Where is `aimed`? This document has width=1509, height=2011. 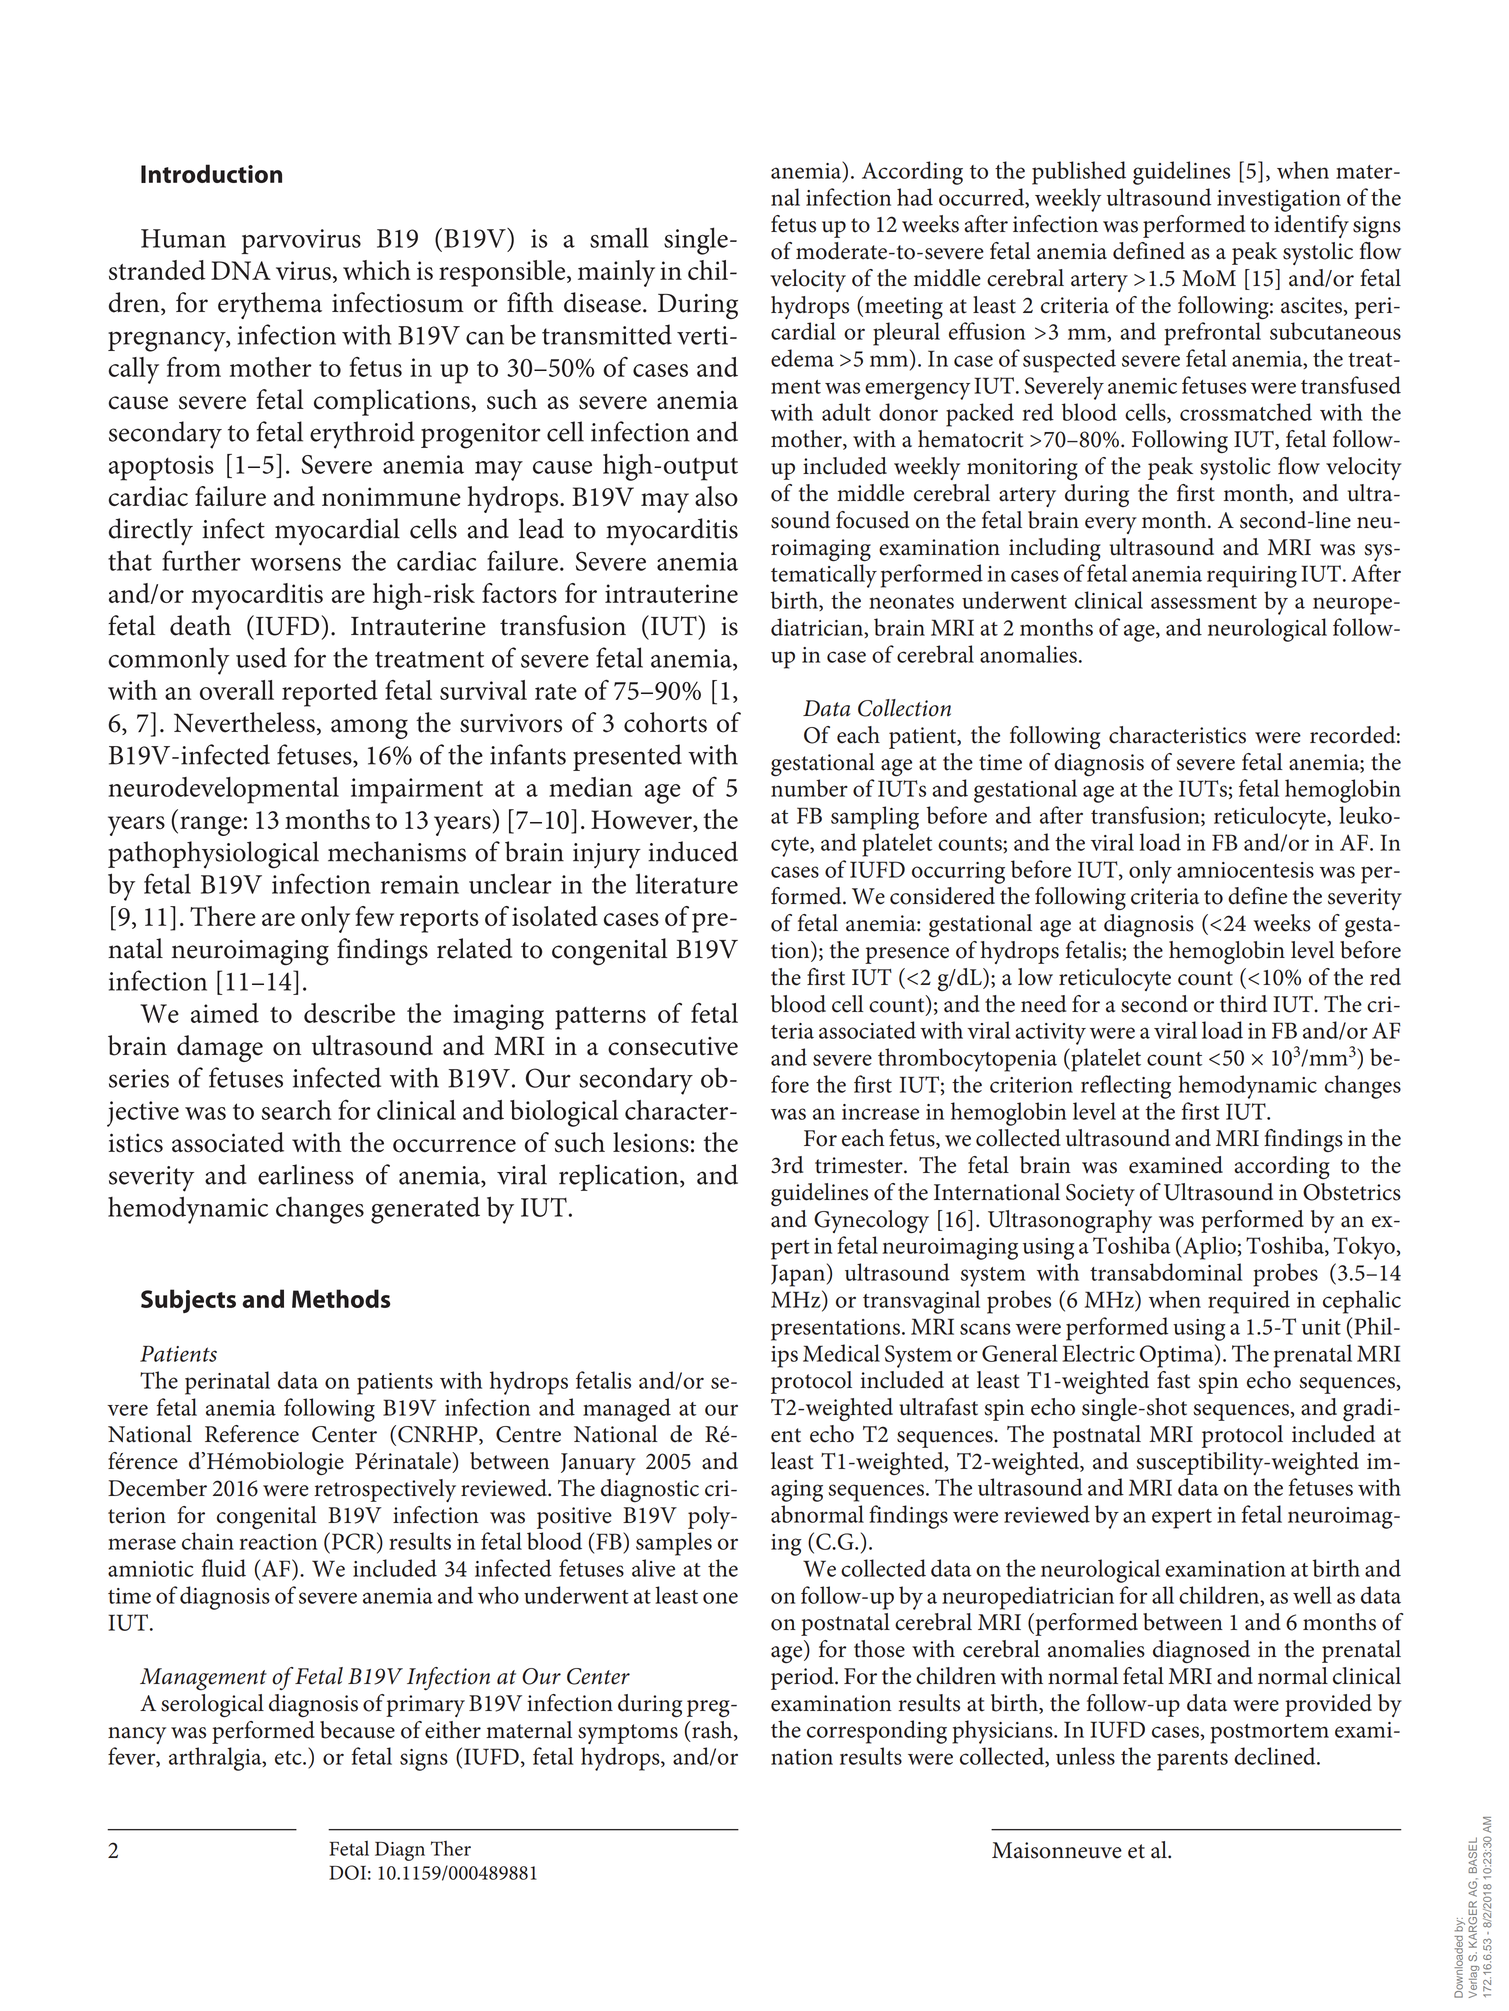 aimed is located at coordinates (225, 1013).
